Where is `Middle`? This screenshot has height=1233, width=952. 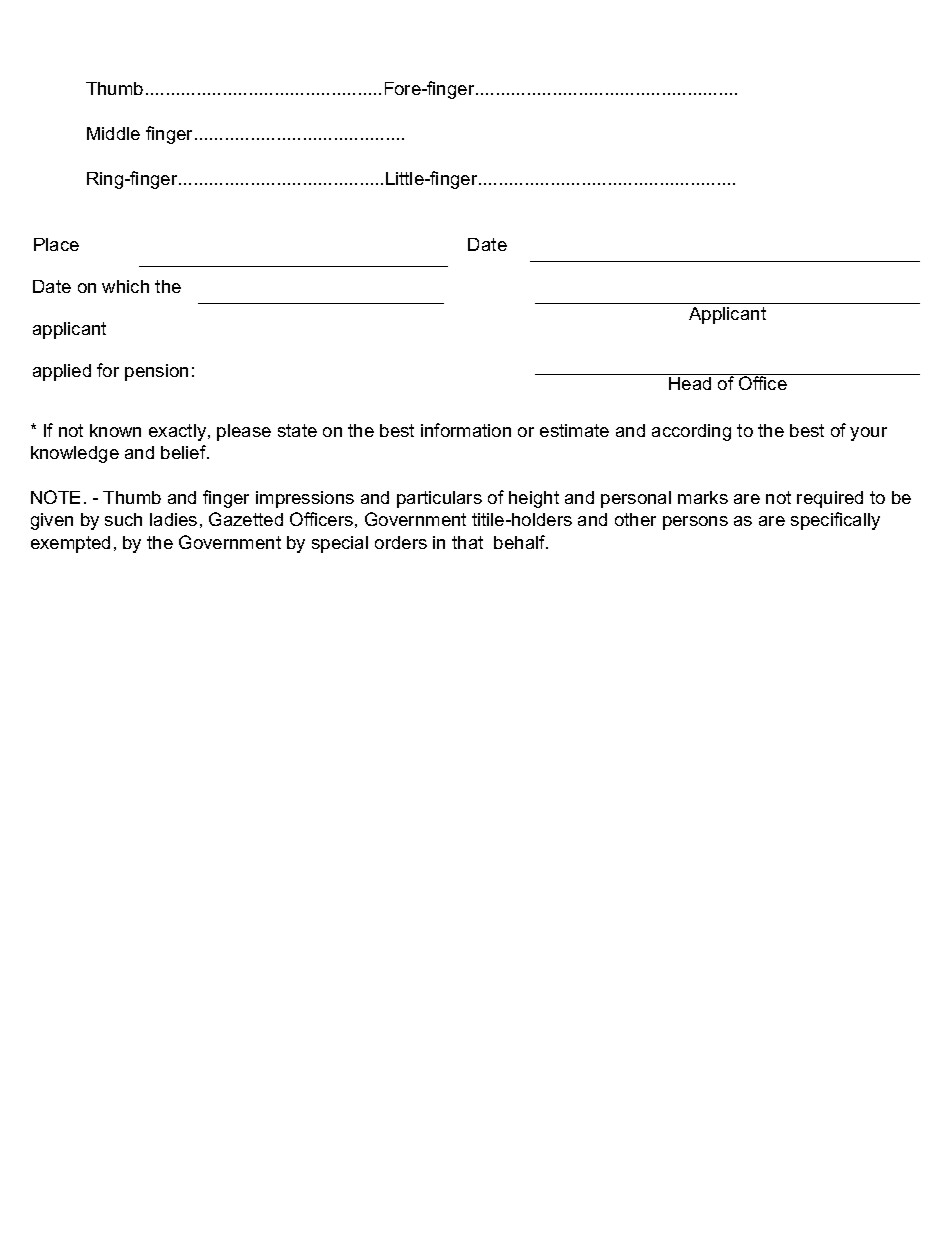
Middle is located at coordinates (113, 133).
